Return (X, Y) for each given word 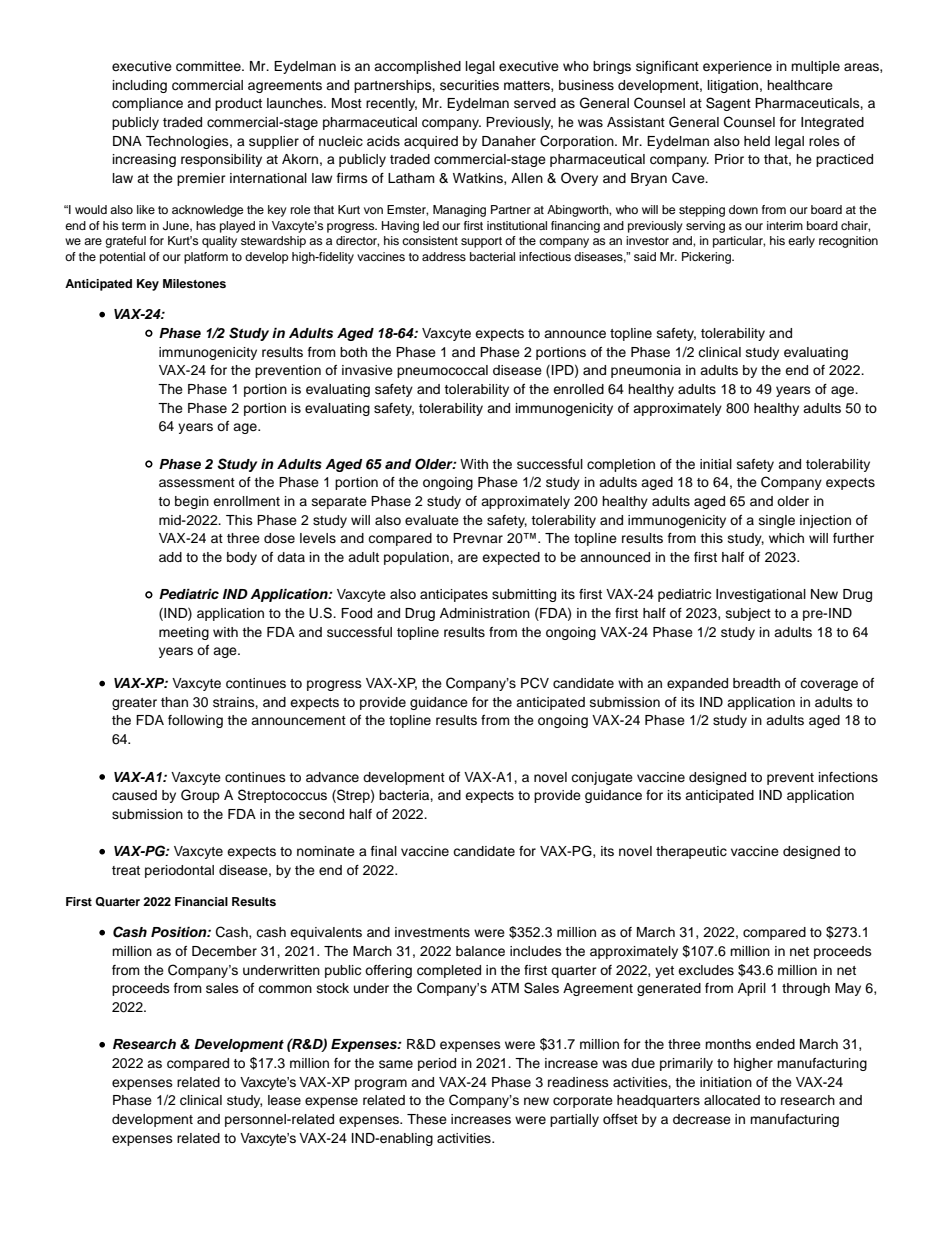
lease (284, 1100)
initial (716, 464)
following (195, 721)
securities (469, 85)
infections (848, 777)
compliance (147, 104)
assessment (197, 482)
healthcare (800, 85)
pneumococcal (442, 371)
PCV (535, 683)
